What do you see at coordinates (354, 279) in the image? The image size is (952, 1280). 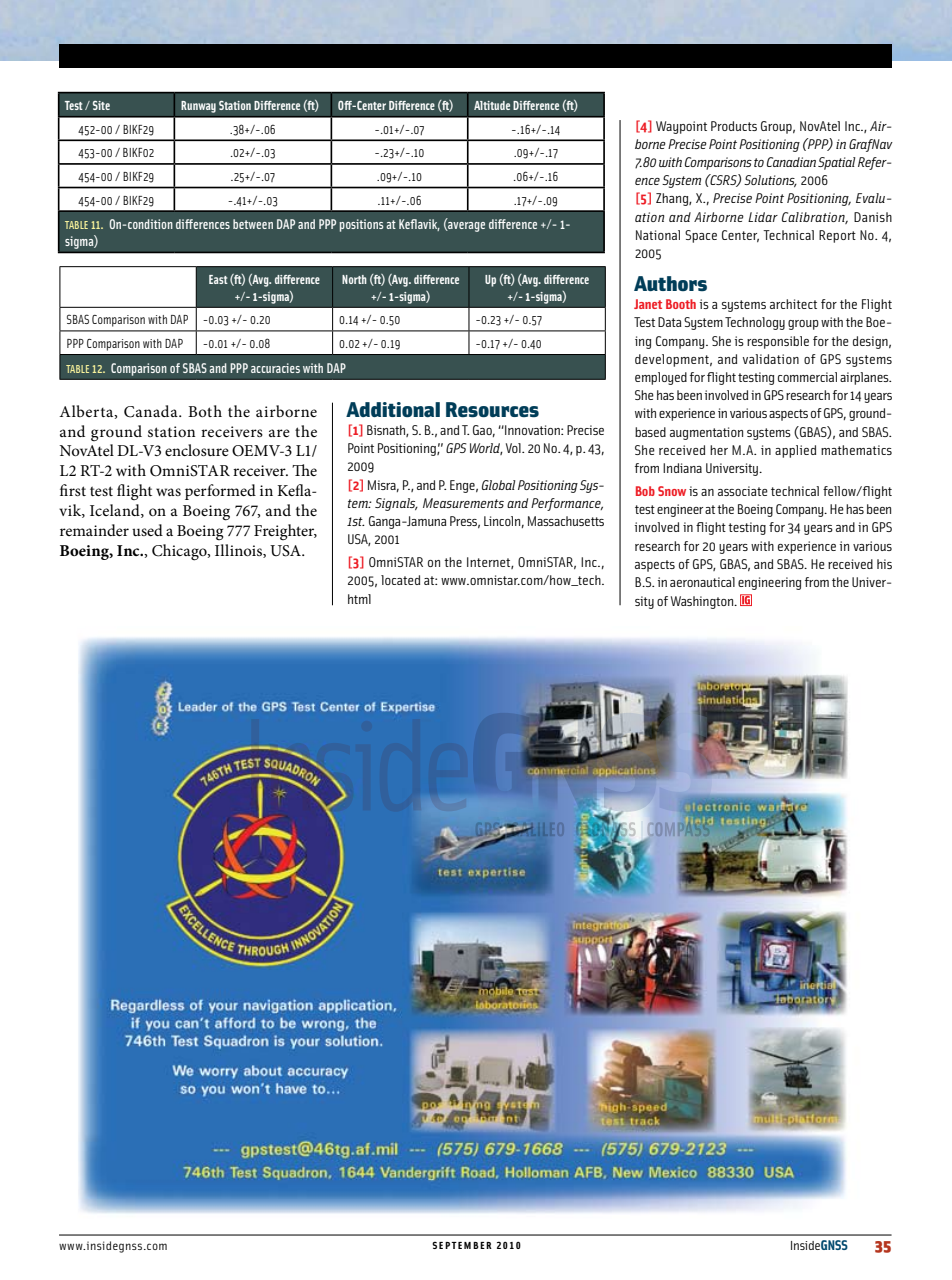 I see `North` at bounding box center [354, 279].
